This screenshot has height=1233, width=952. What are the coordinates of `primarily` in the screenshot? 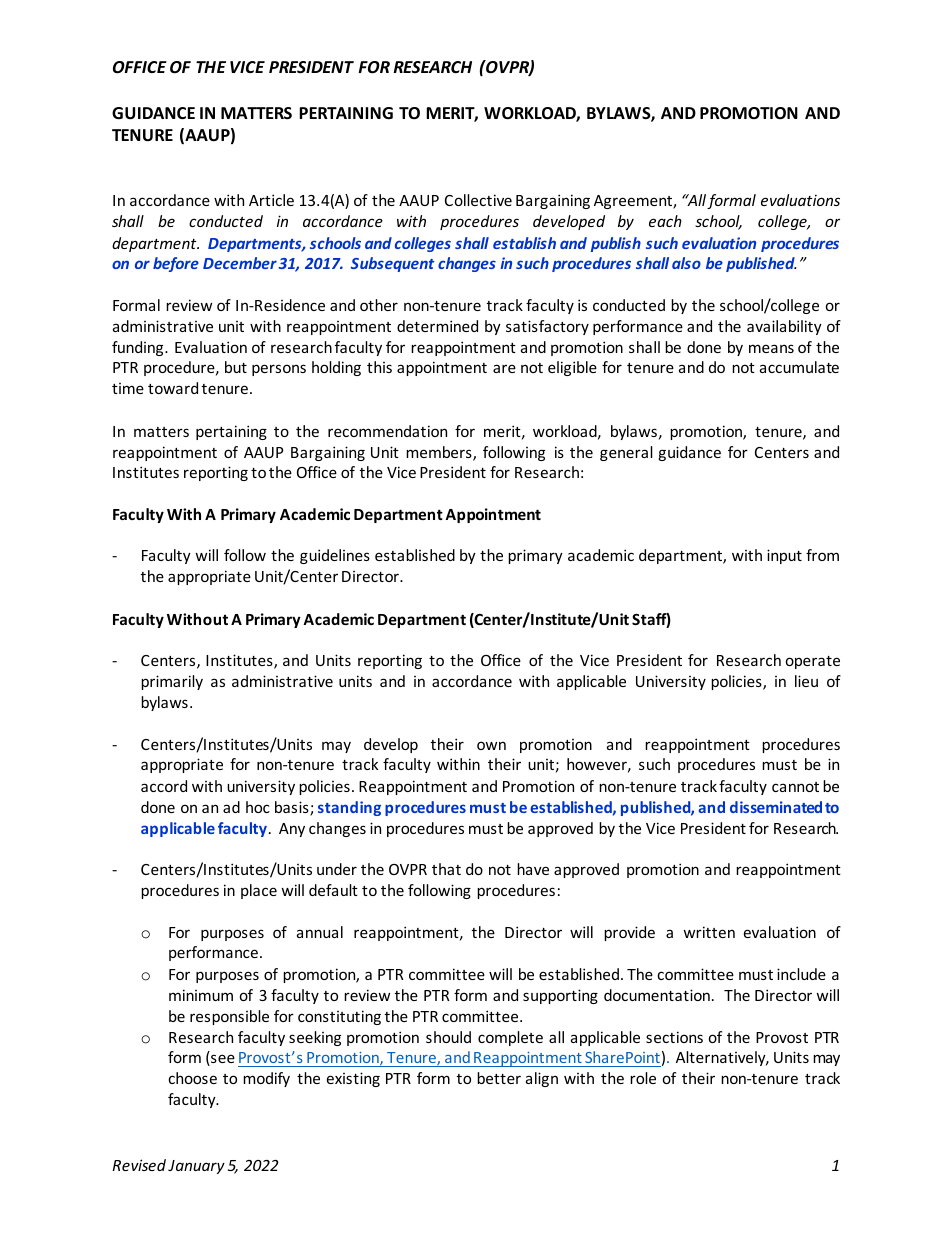 It's located at (172, 682).
